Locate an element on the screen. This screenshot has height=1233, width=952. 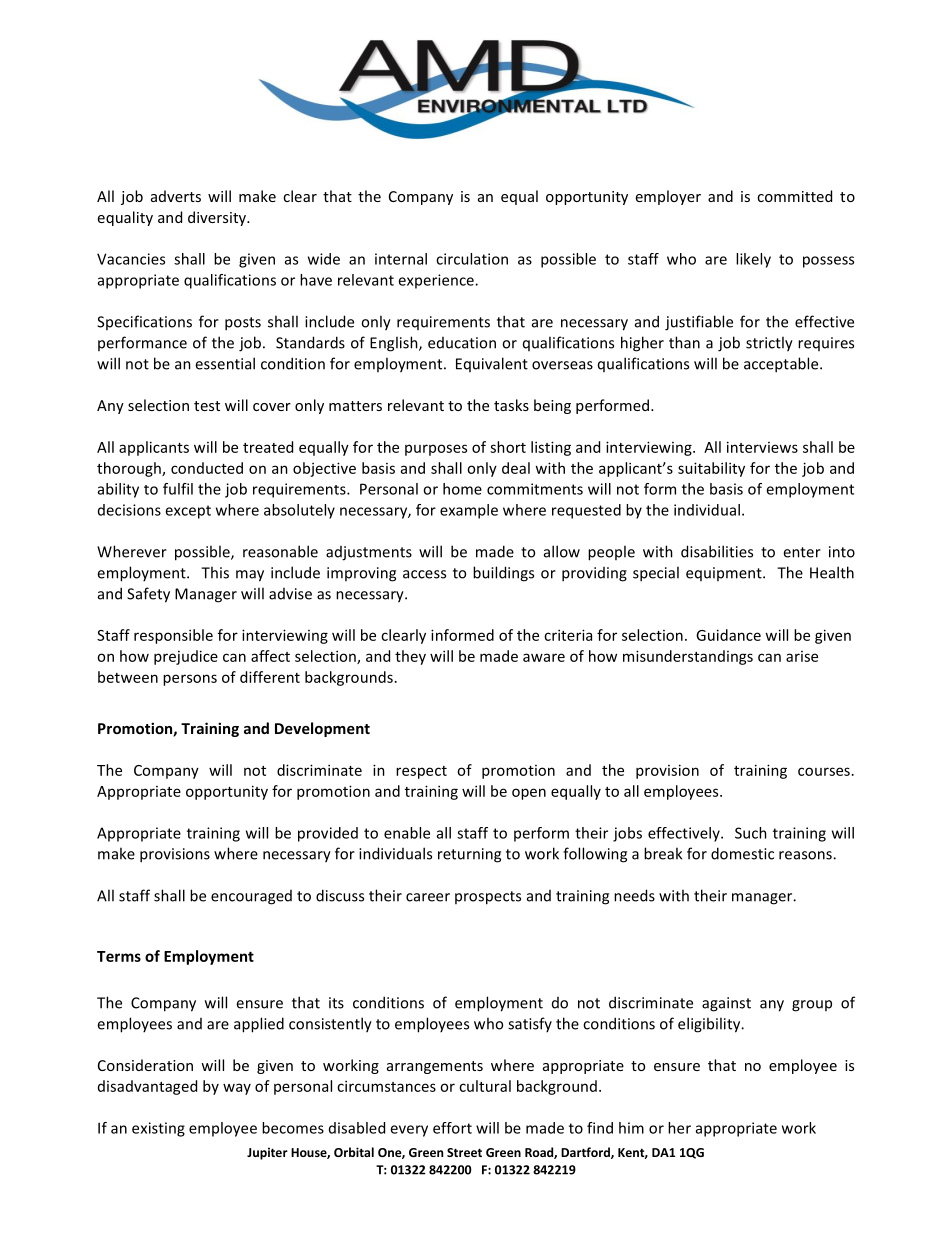
example is located at coordinates (469, 511).
